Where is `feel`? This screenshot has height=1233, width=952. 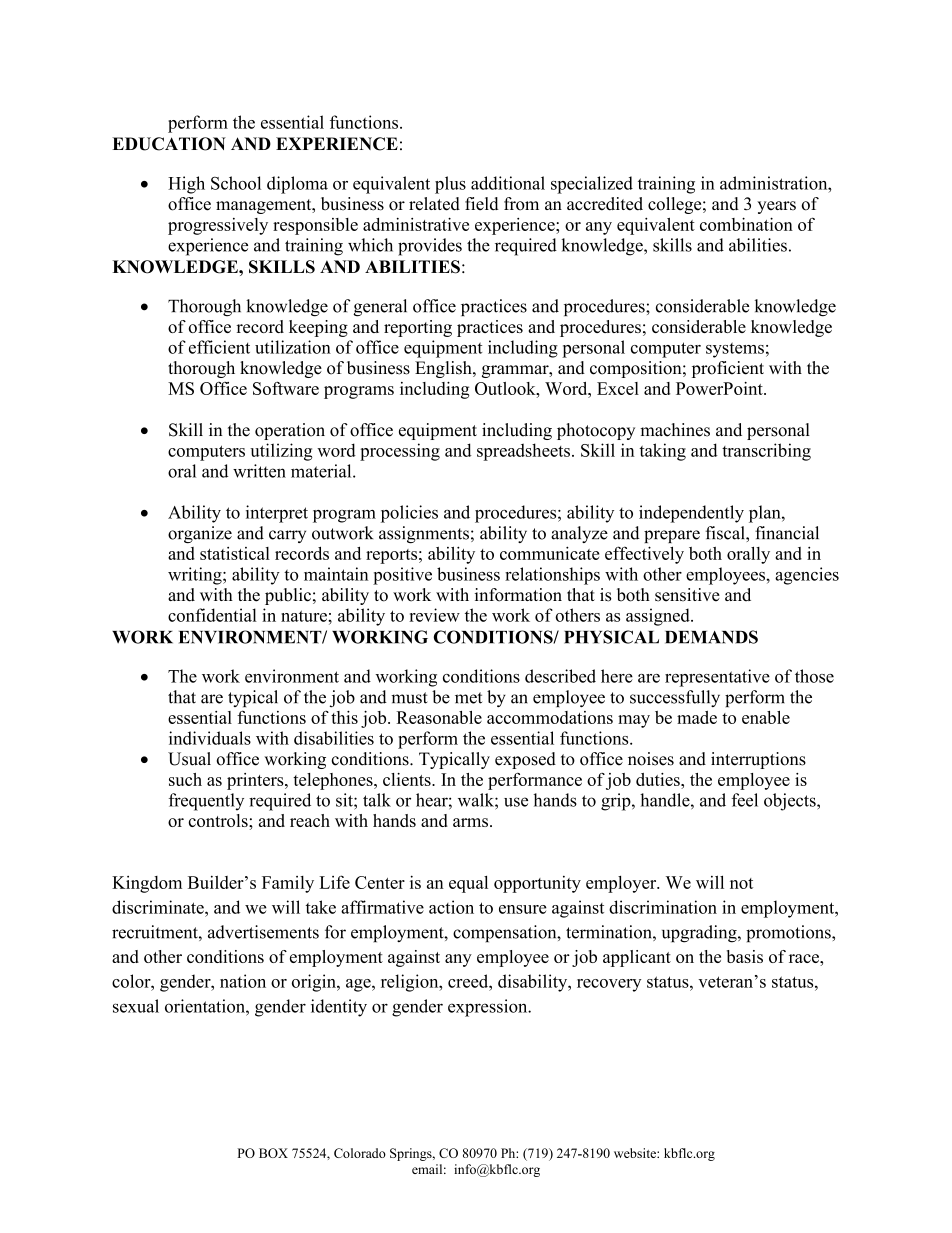
feel is located at coordinates (745, 800).
